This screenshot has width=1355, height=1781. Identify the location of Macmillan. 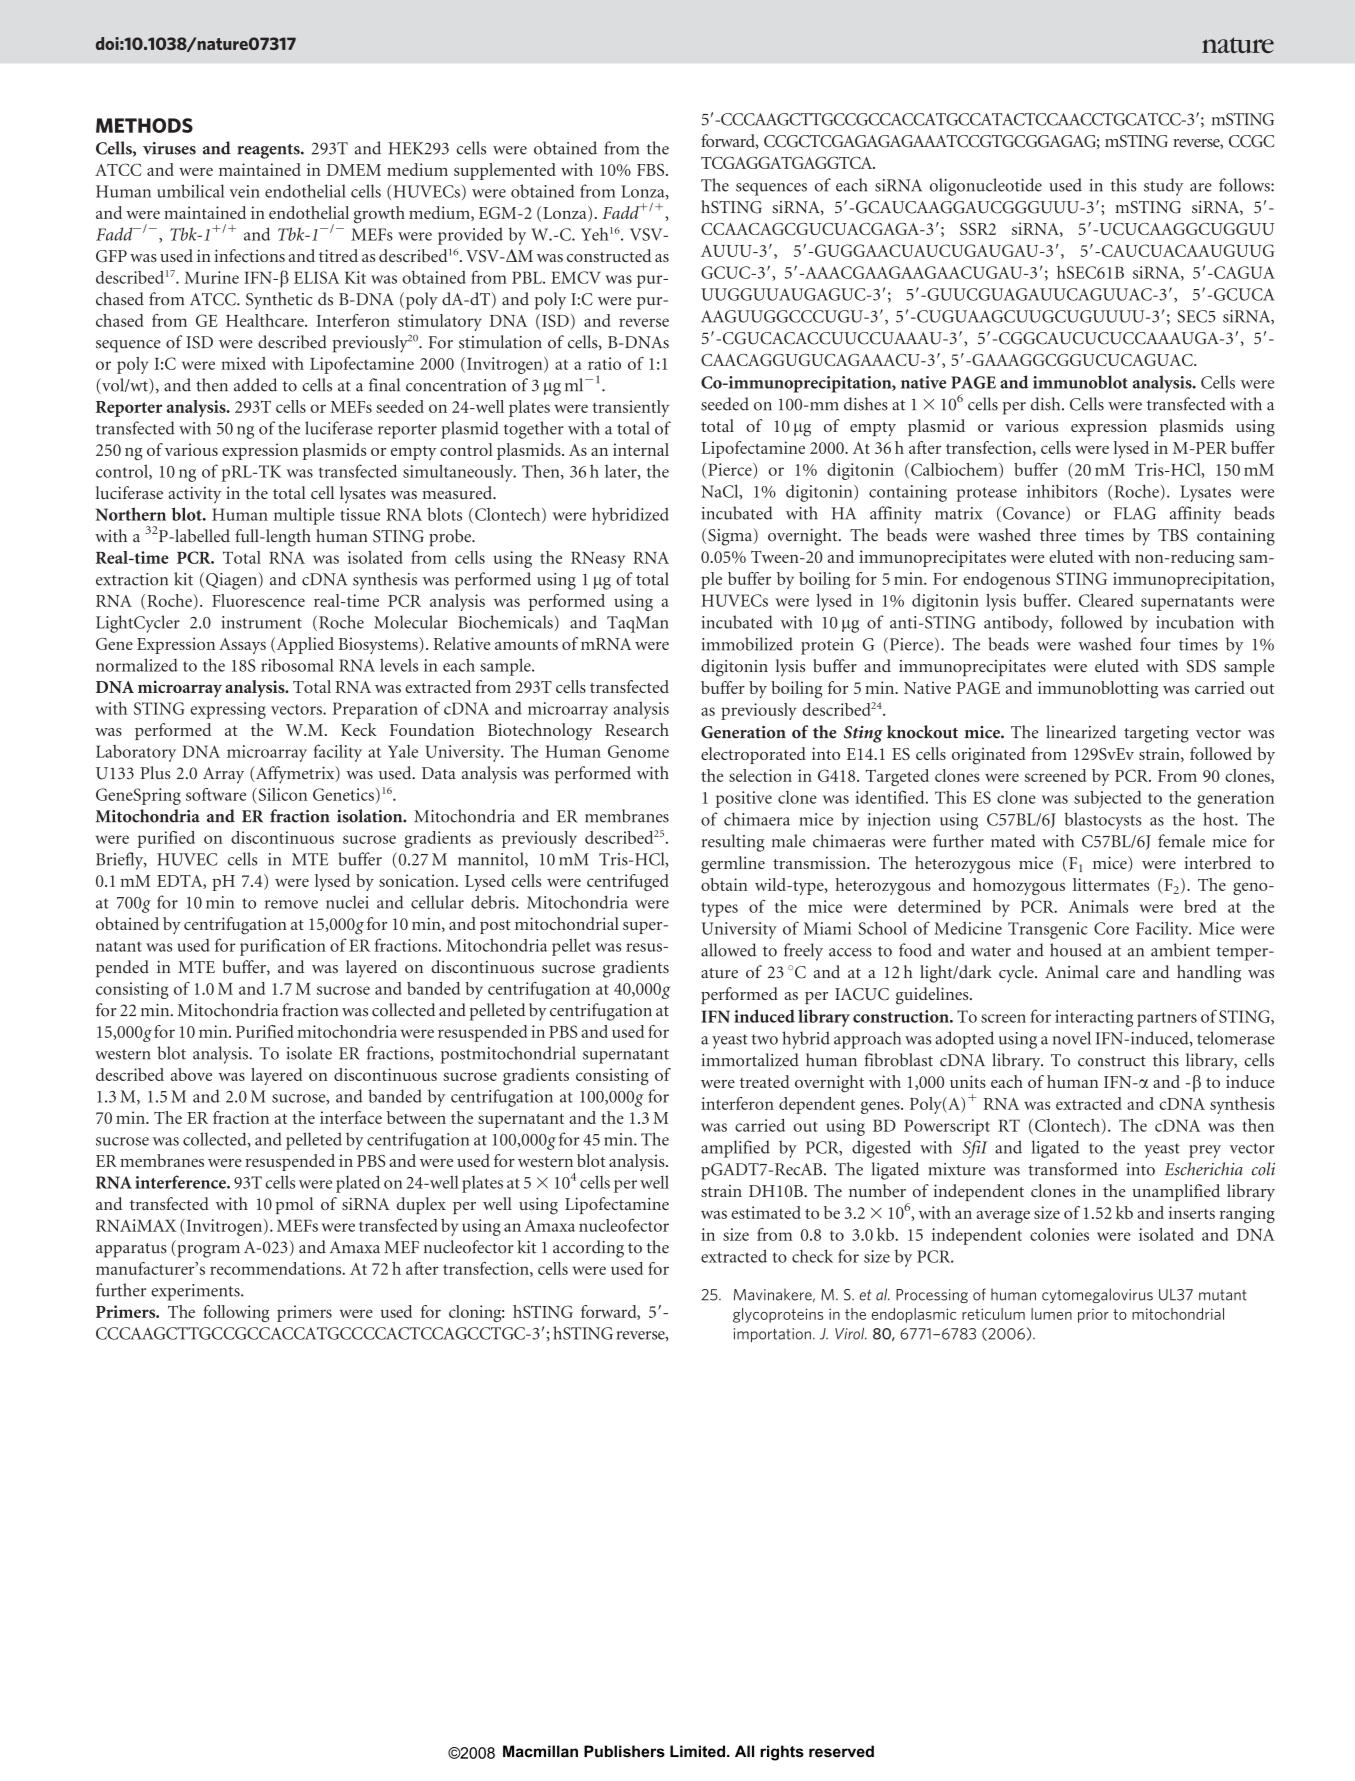
(540, 1751).
